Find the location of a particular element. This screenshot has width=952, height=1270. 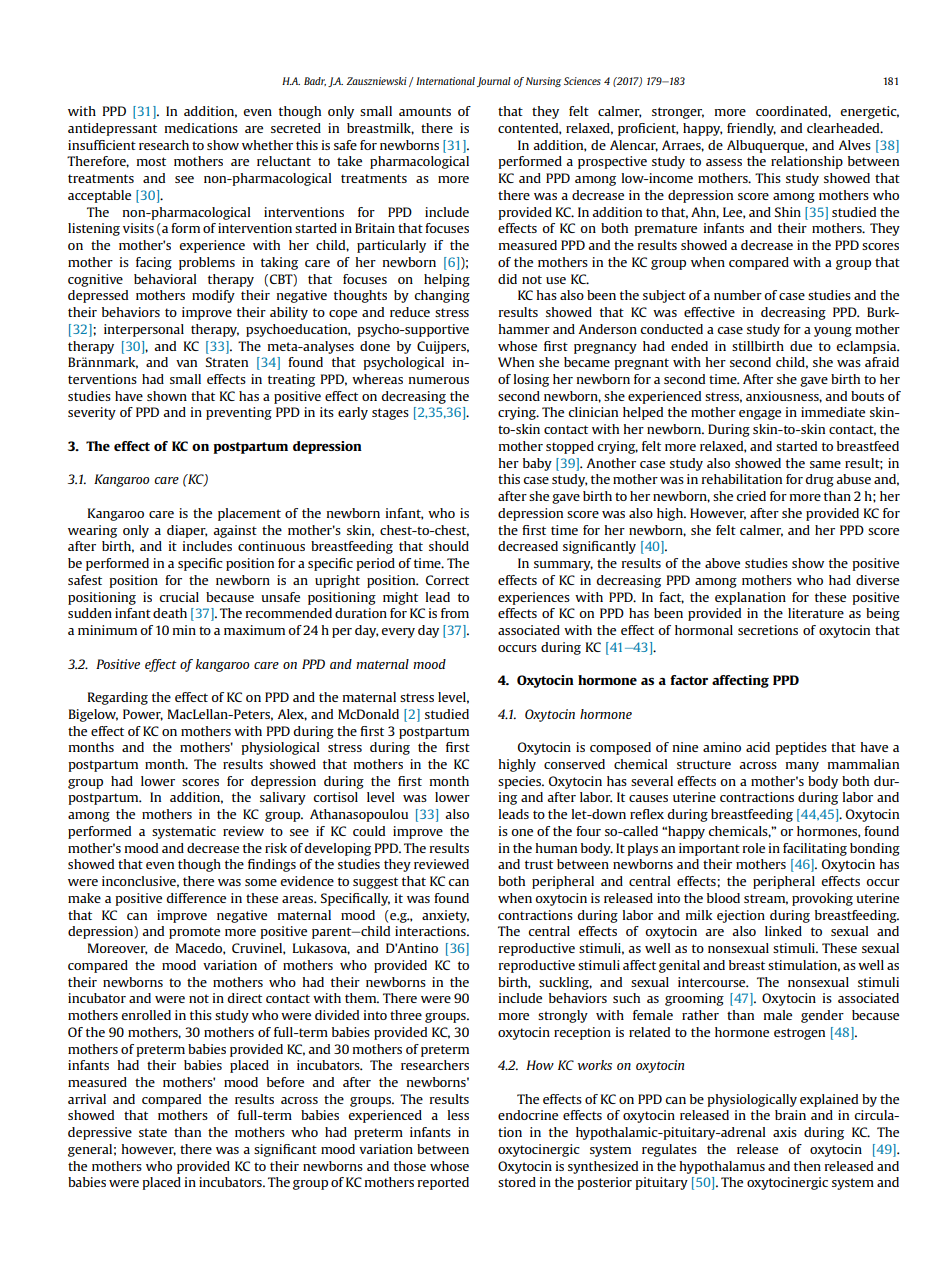

state is located at coordinates (153, 1132).
